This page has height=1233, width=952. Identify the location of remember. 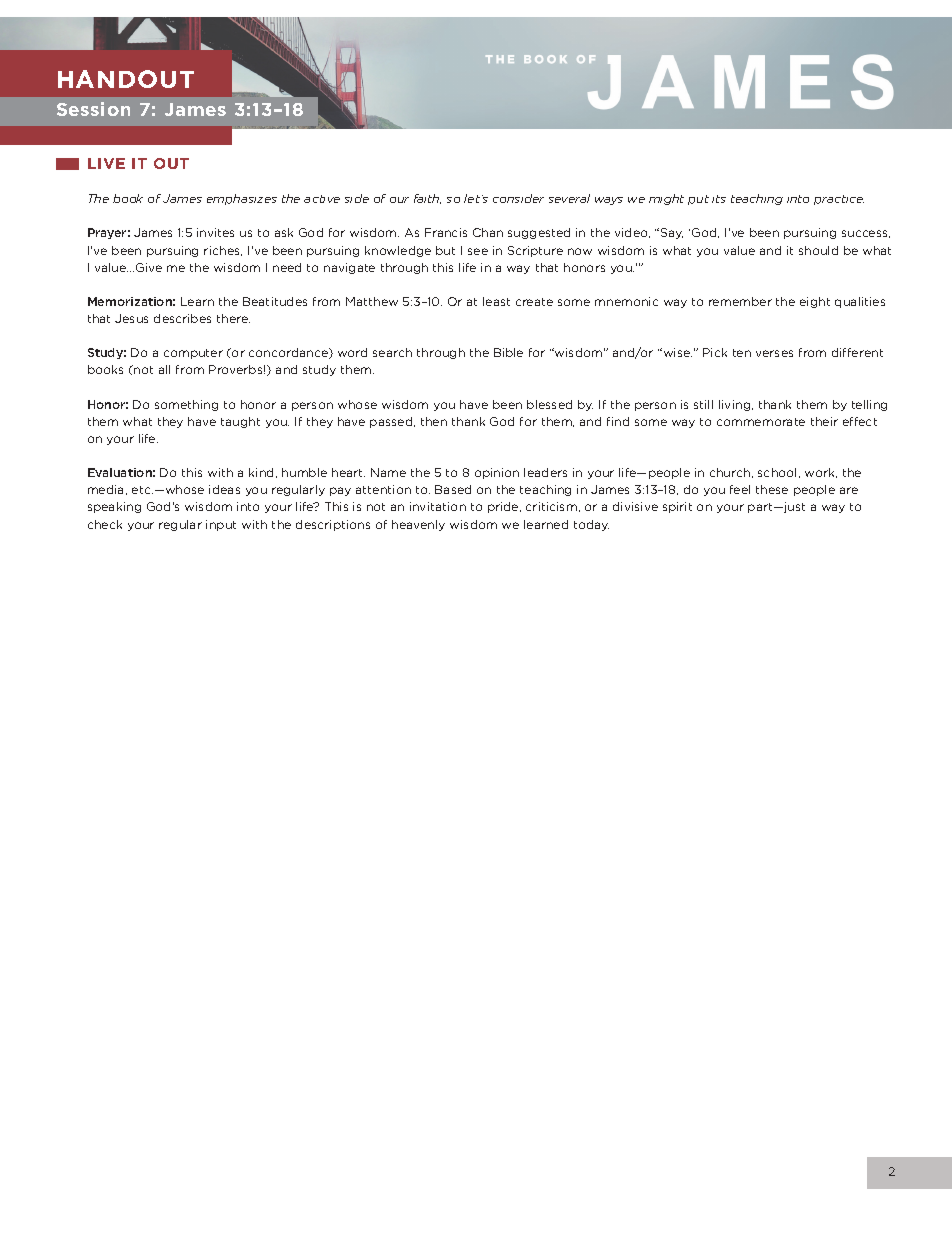
(740, 301).
